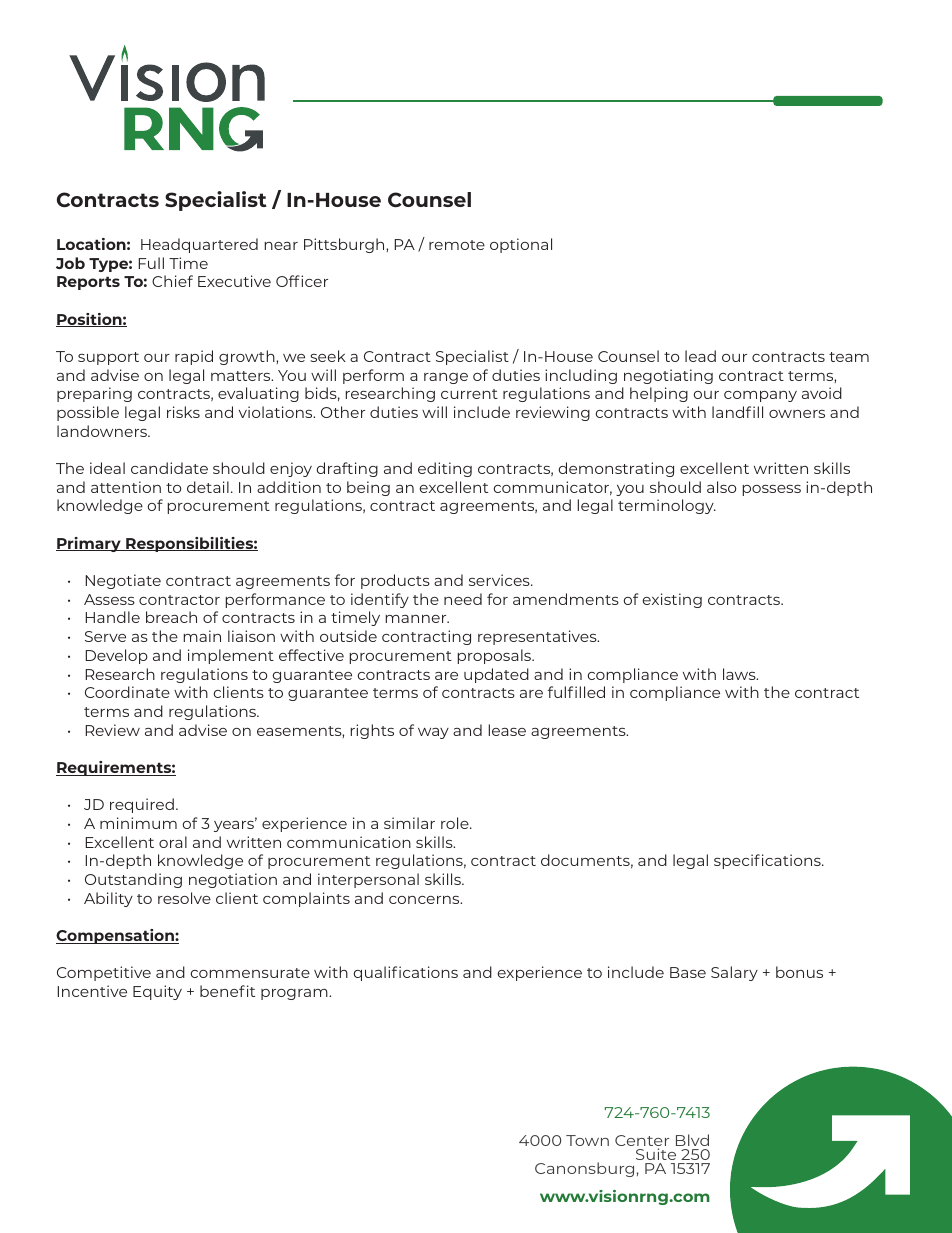  I want to click on Town, so click(587, 1140).
